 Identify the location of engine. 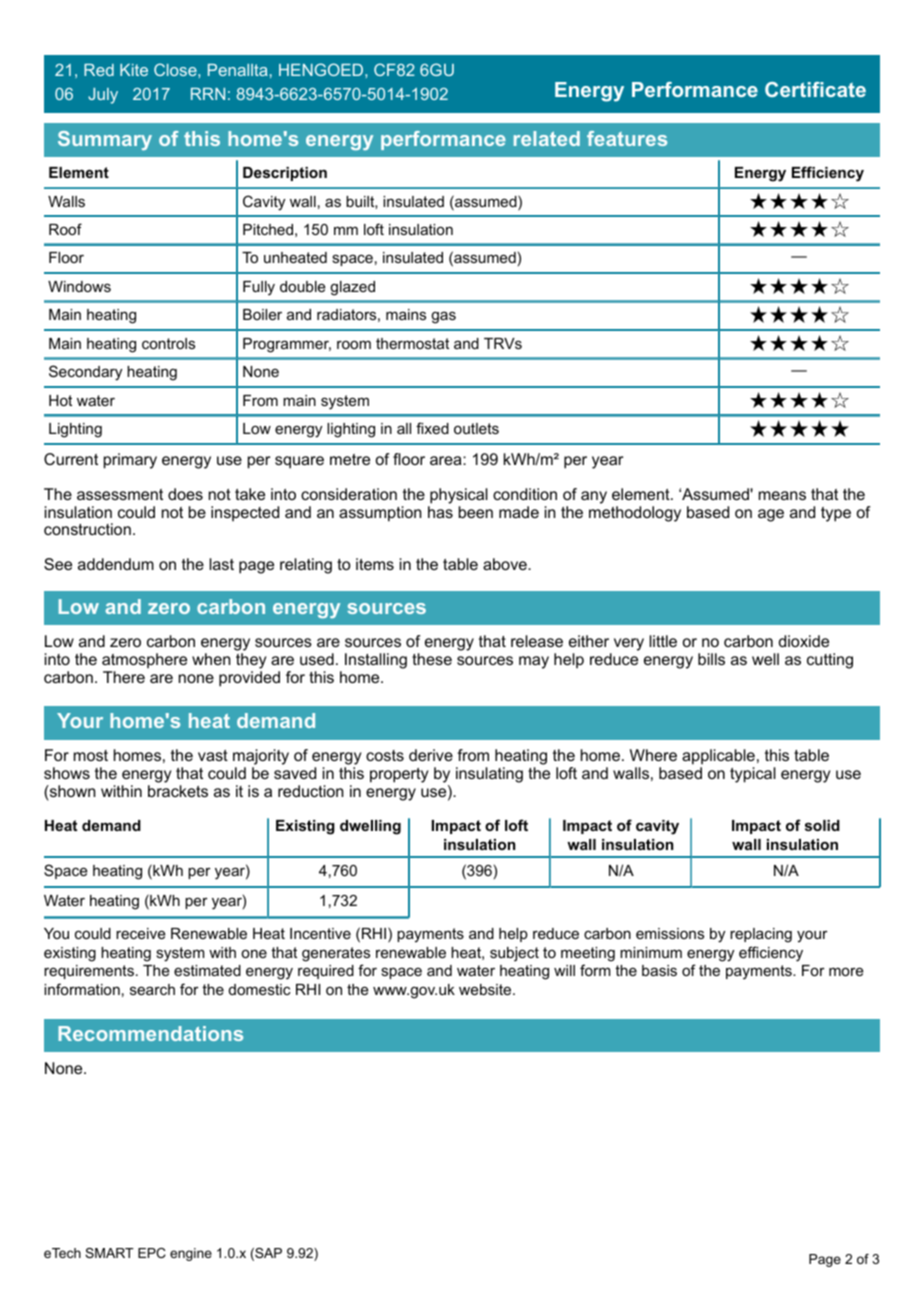
(191, 1254).
